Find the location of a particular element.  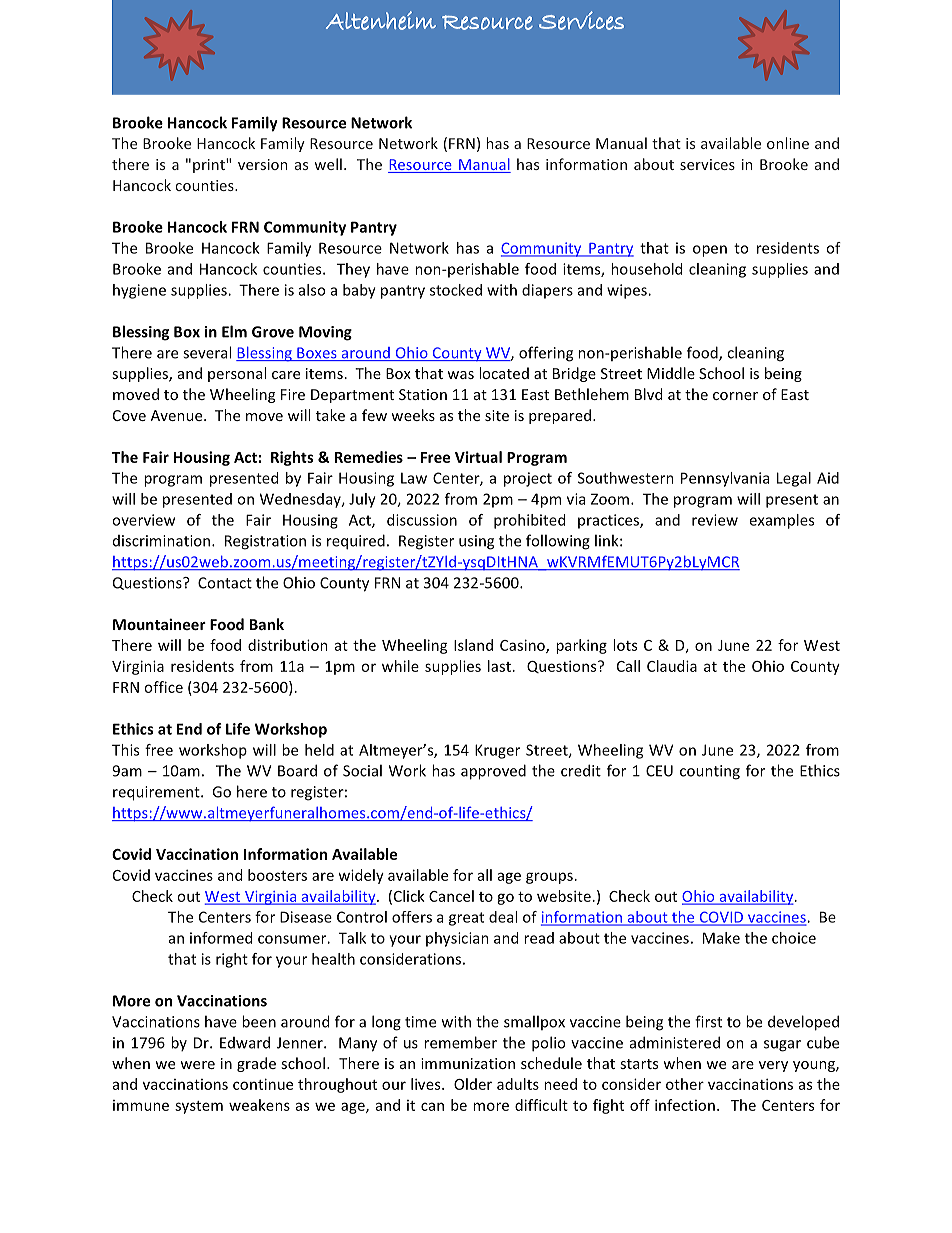

Cancel is located at coordinates (451, 896).
